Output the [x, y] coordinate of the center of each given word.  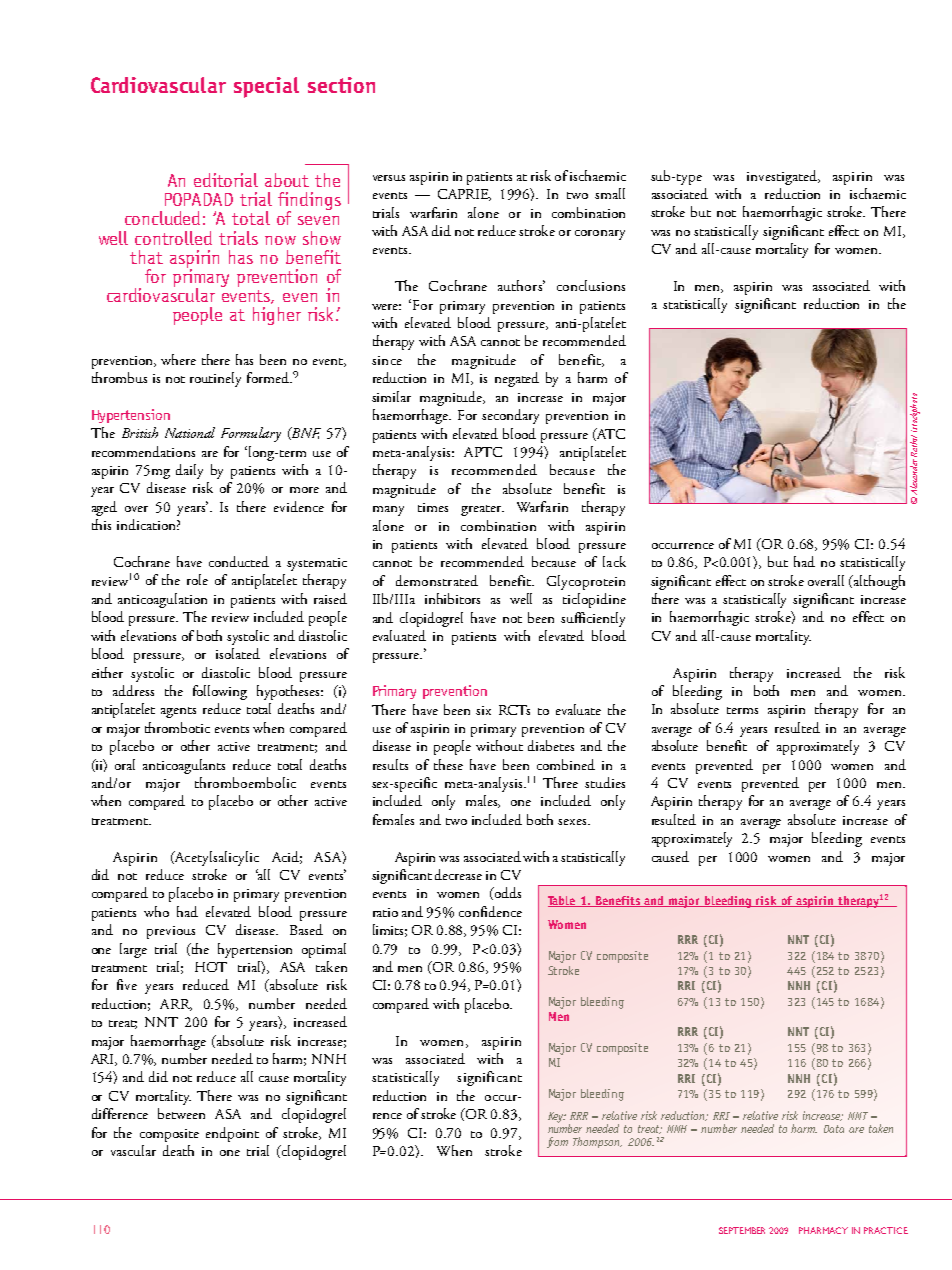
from [557, 1142]
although [878, 582]
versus [389, 178]
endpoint [232, 1134]
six [483, 710]
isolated [238, 653]
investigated [783, 177]
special [266, 87]
